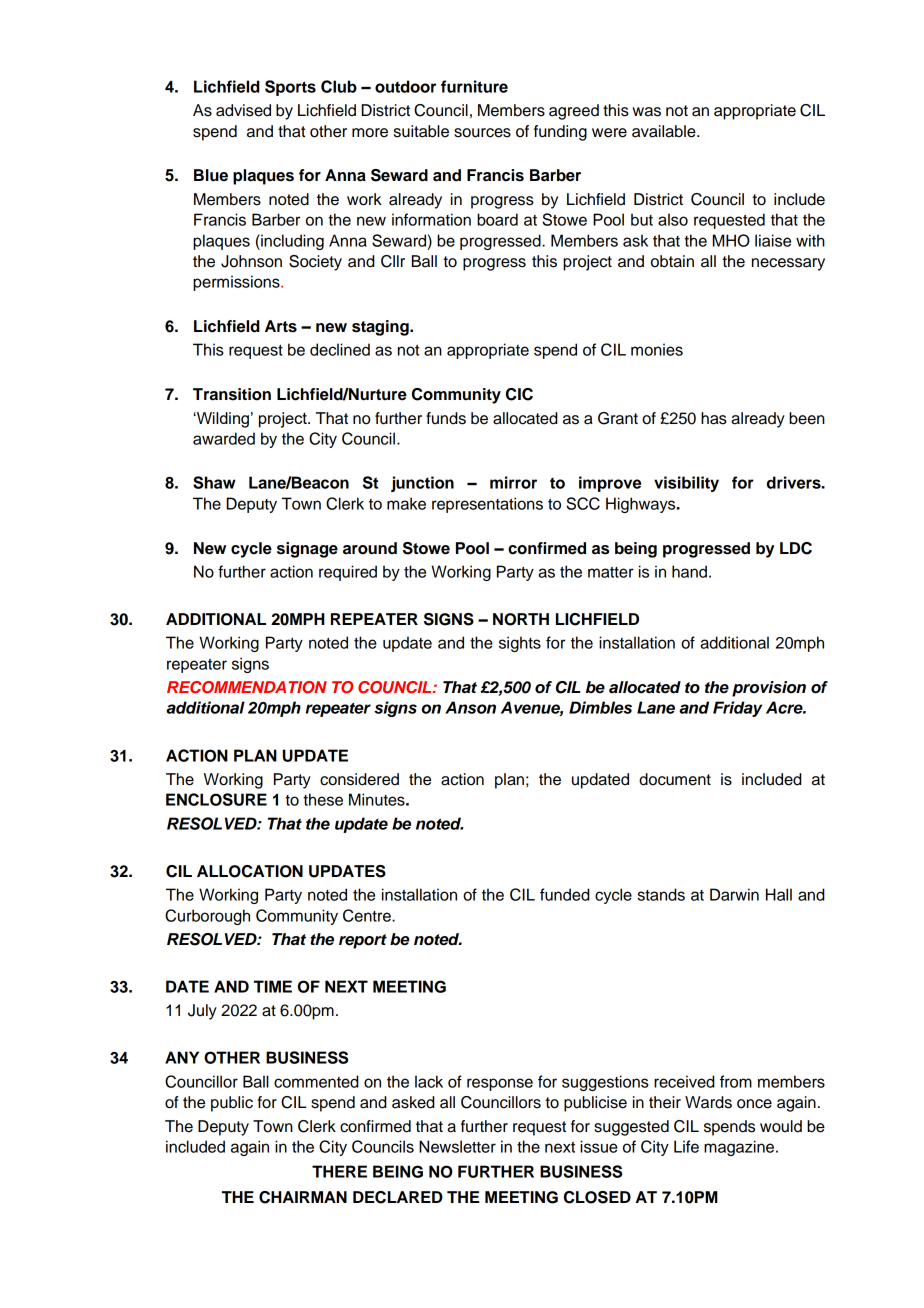  Describe the element at coordinates (565, 894) in the page. I see `funded` at that location.
